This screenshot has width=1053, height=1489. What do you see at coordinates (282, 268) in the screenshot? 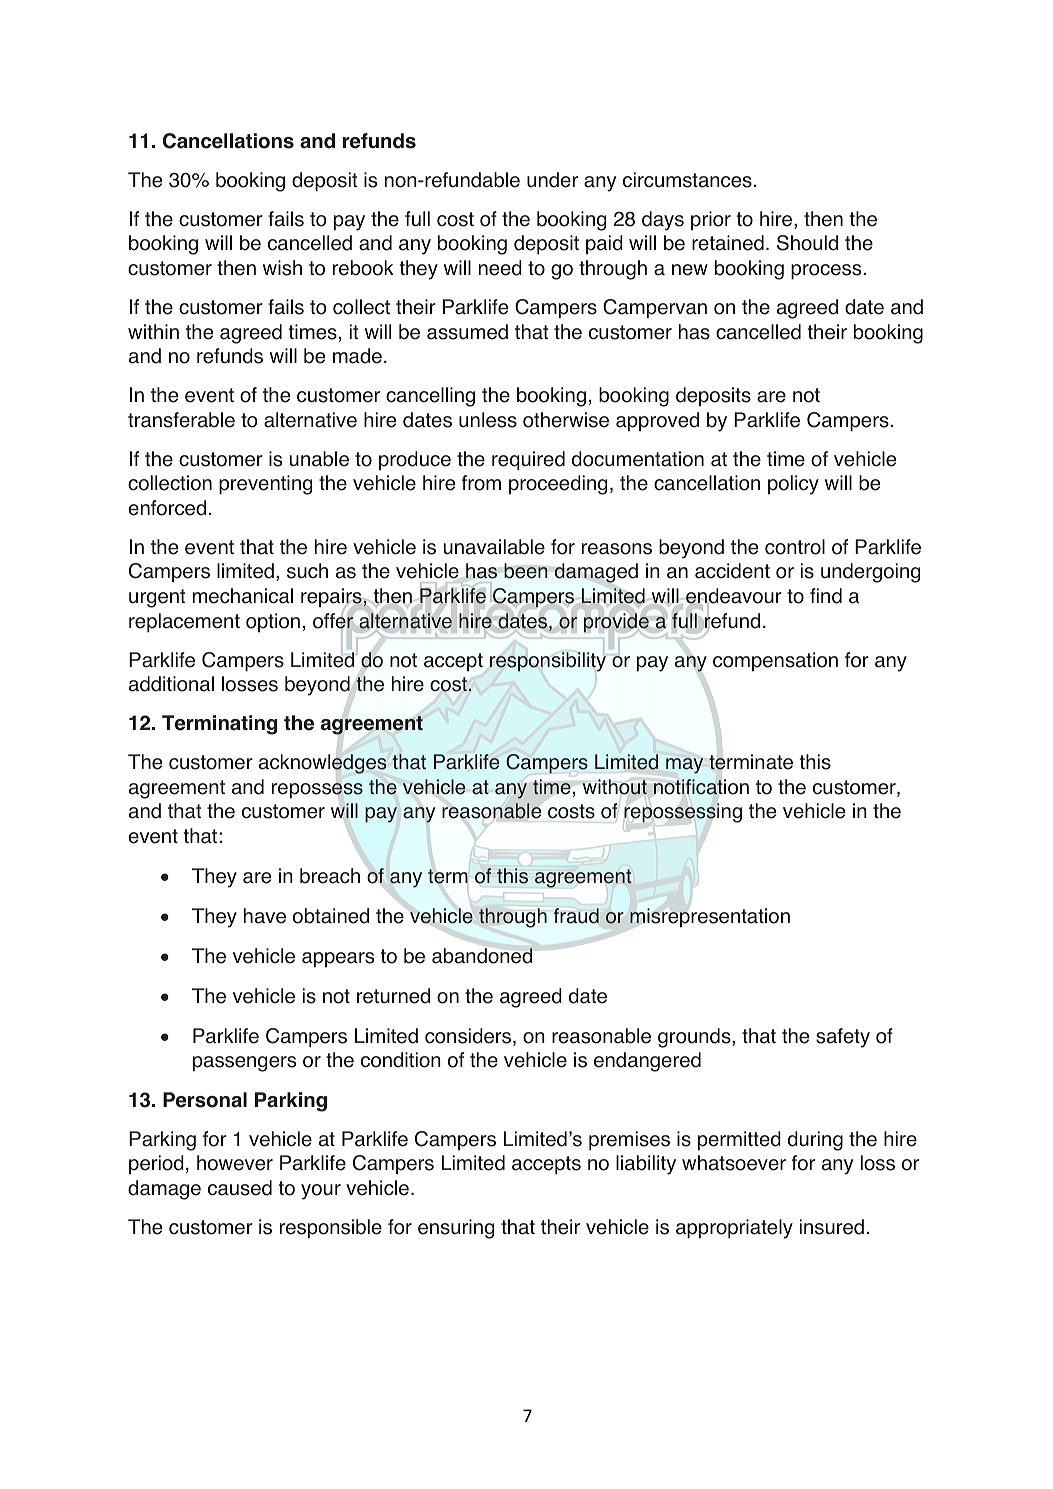
I see `wish` at bounding box center [282, 268].
